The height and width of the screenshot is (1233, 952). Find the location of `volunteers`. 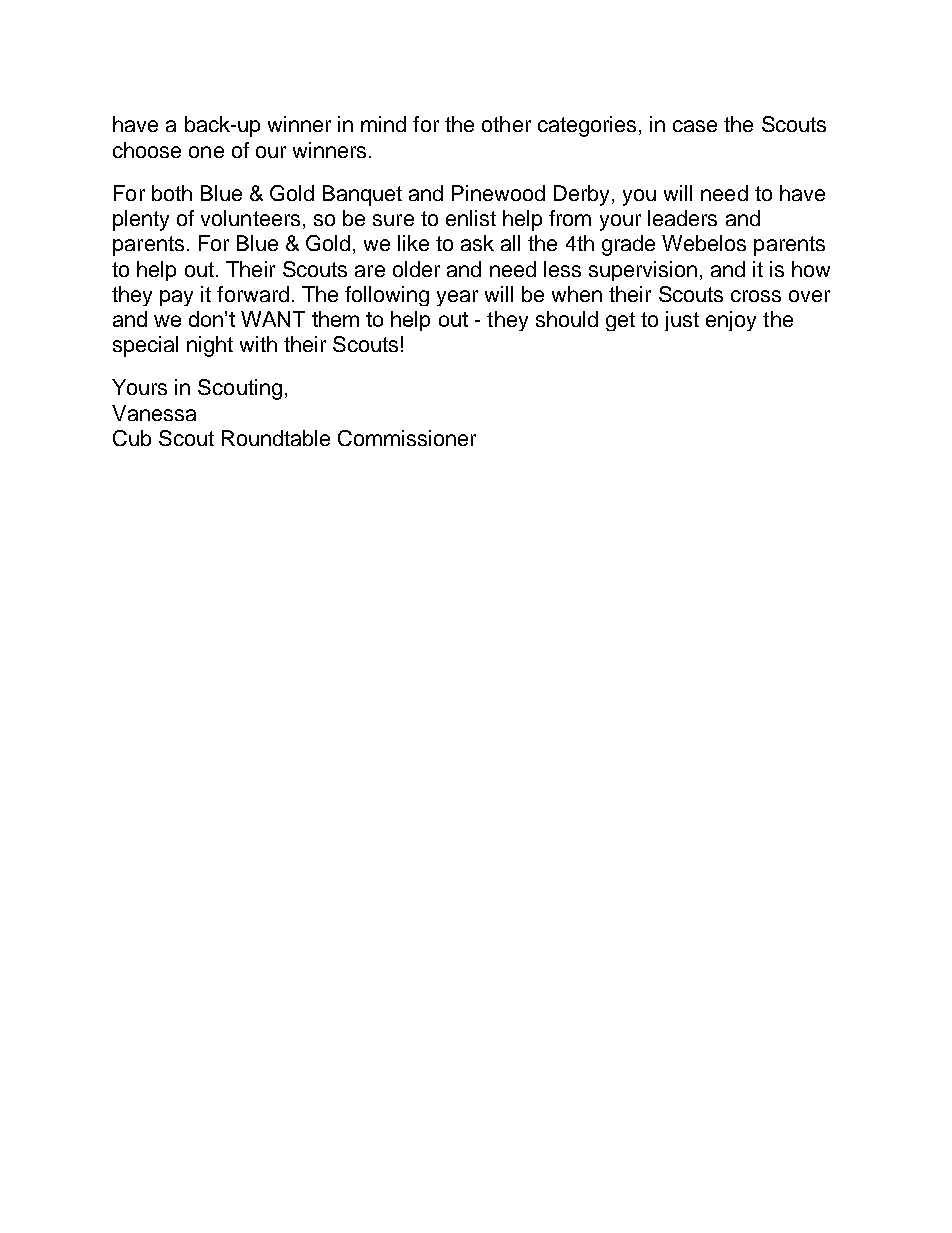

volunteers is located at coordinates (250, 218).
